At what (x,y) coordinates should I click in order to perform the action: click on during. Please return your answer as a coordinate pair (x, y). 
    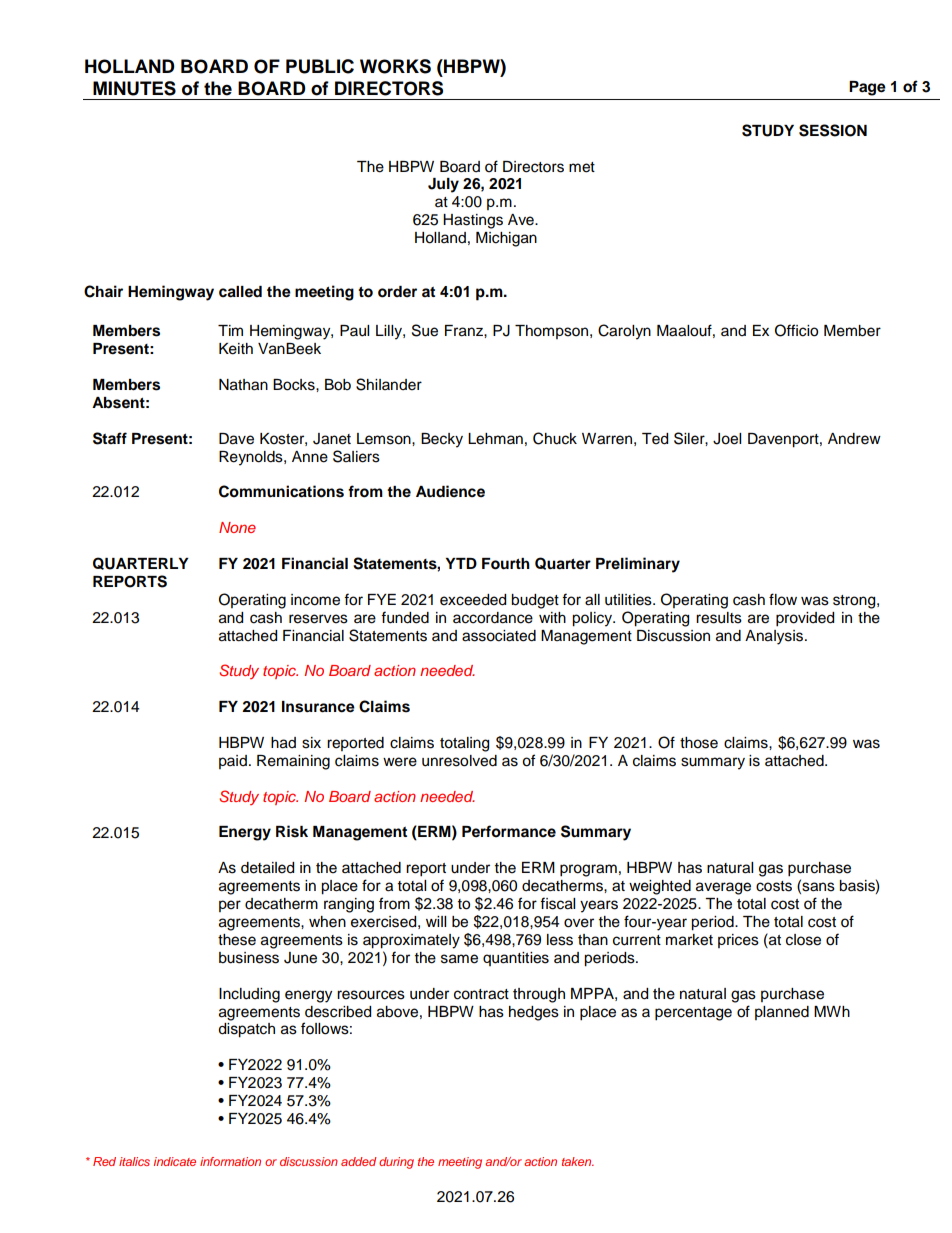
    Looking at the image, I should click on (396, 1163).
